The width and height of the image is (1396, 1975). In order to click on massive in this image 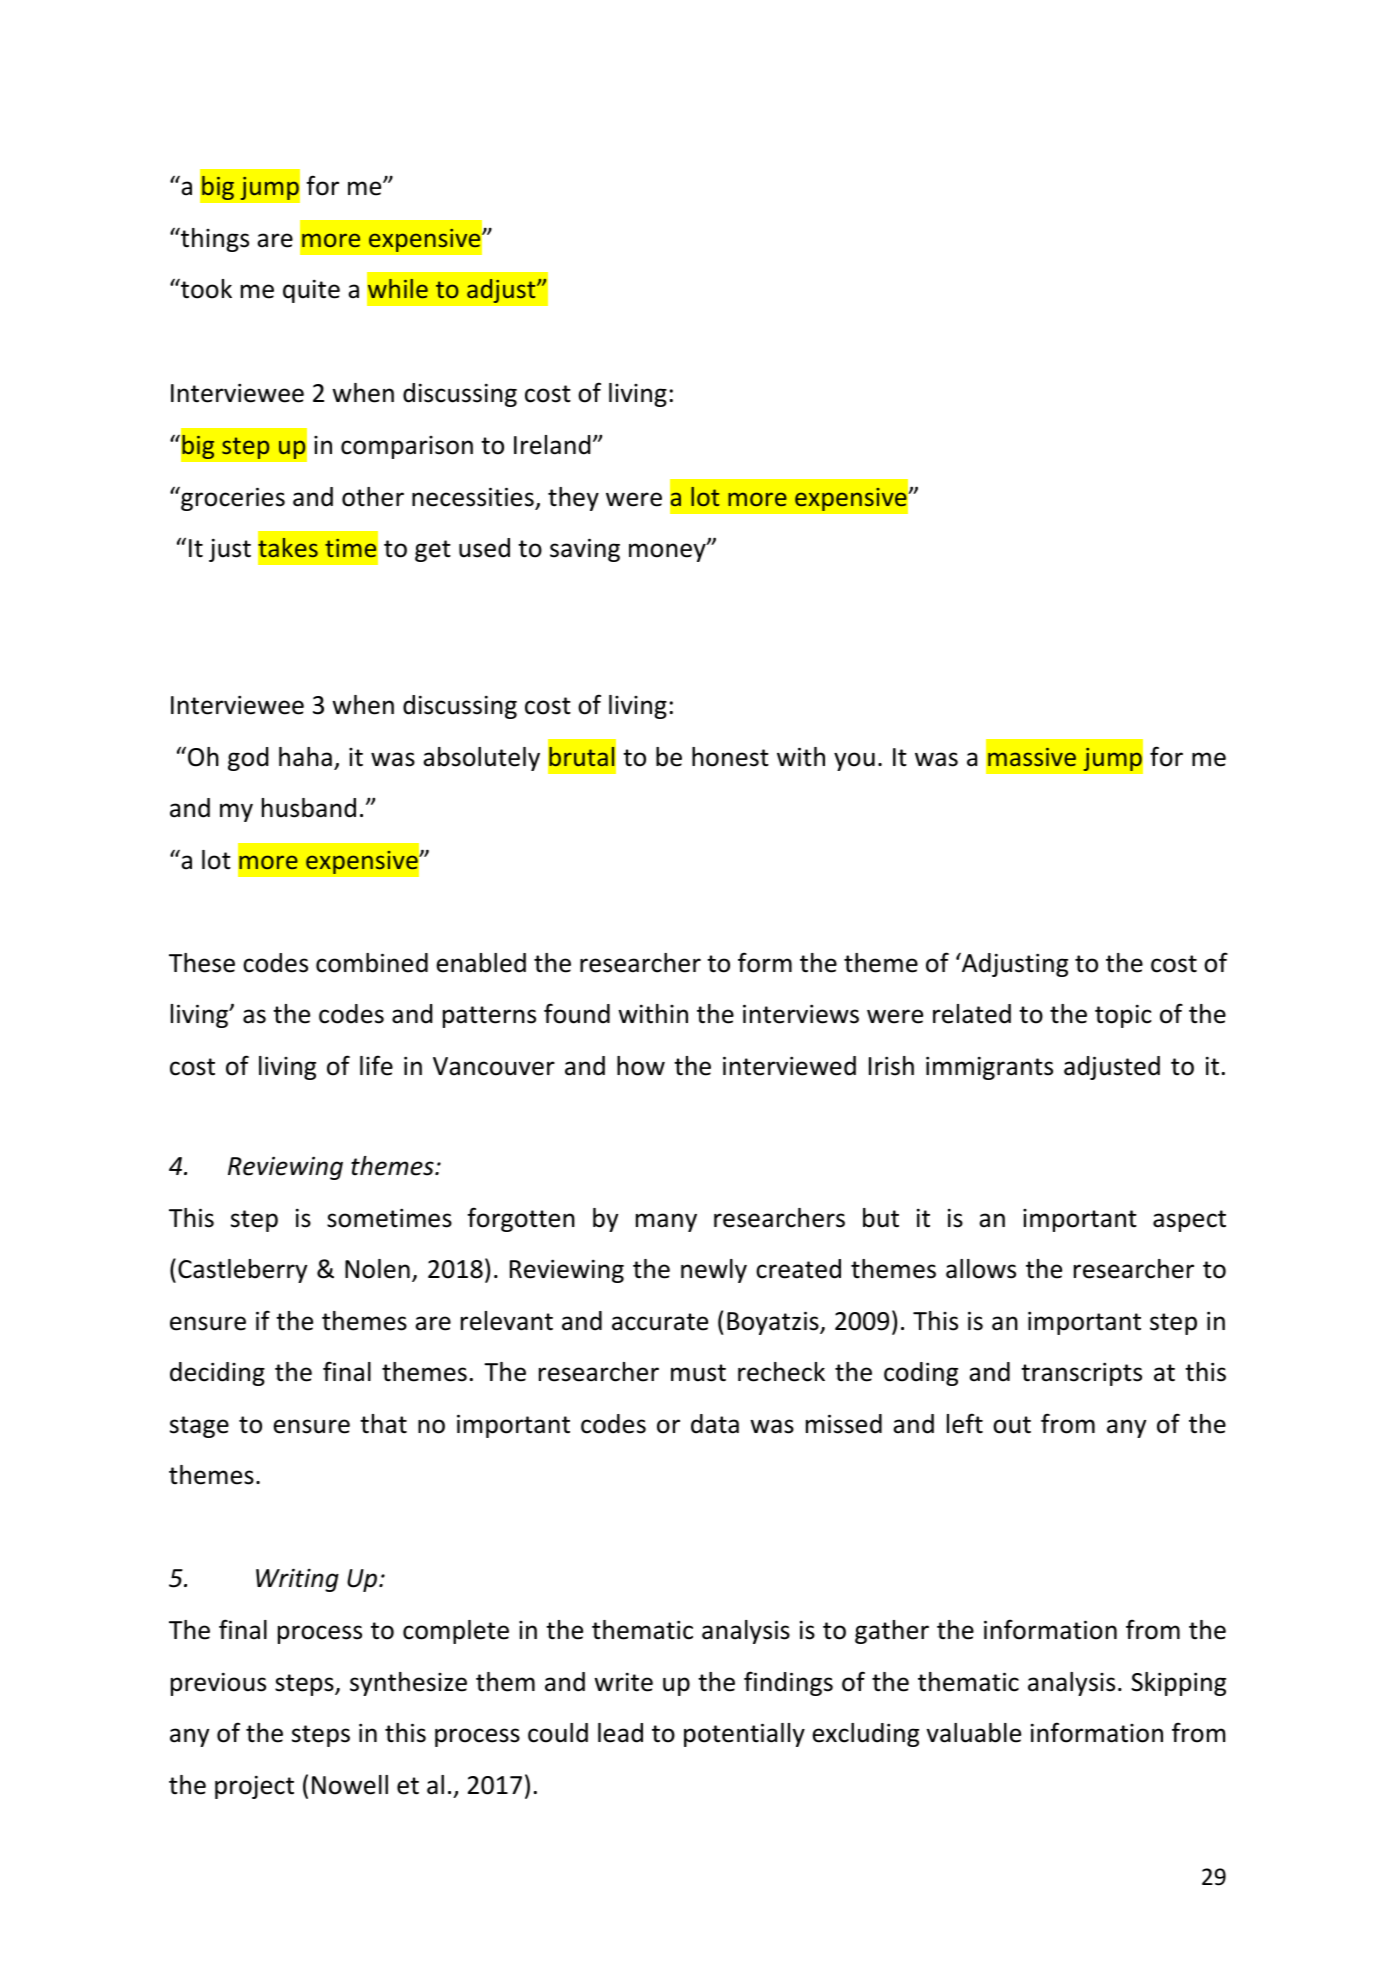, I will do `click(1032, 757)`.
